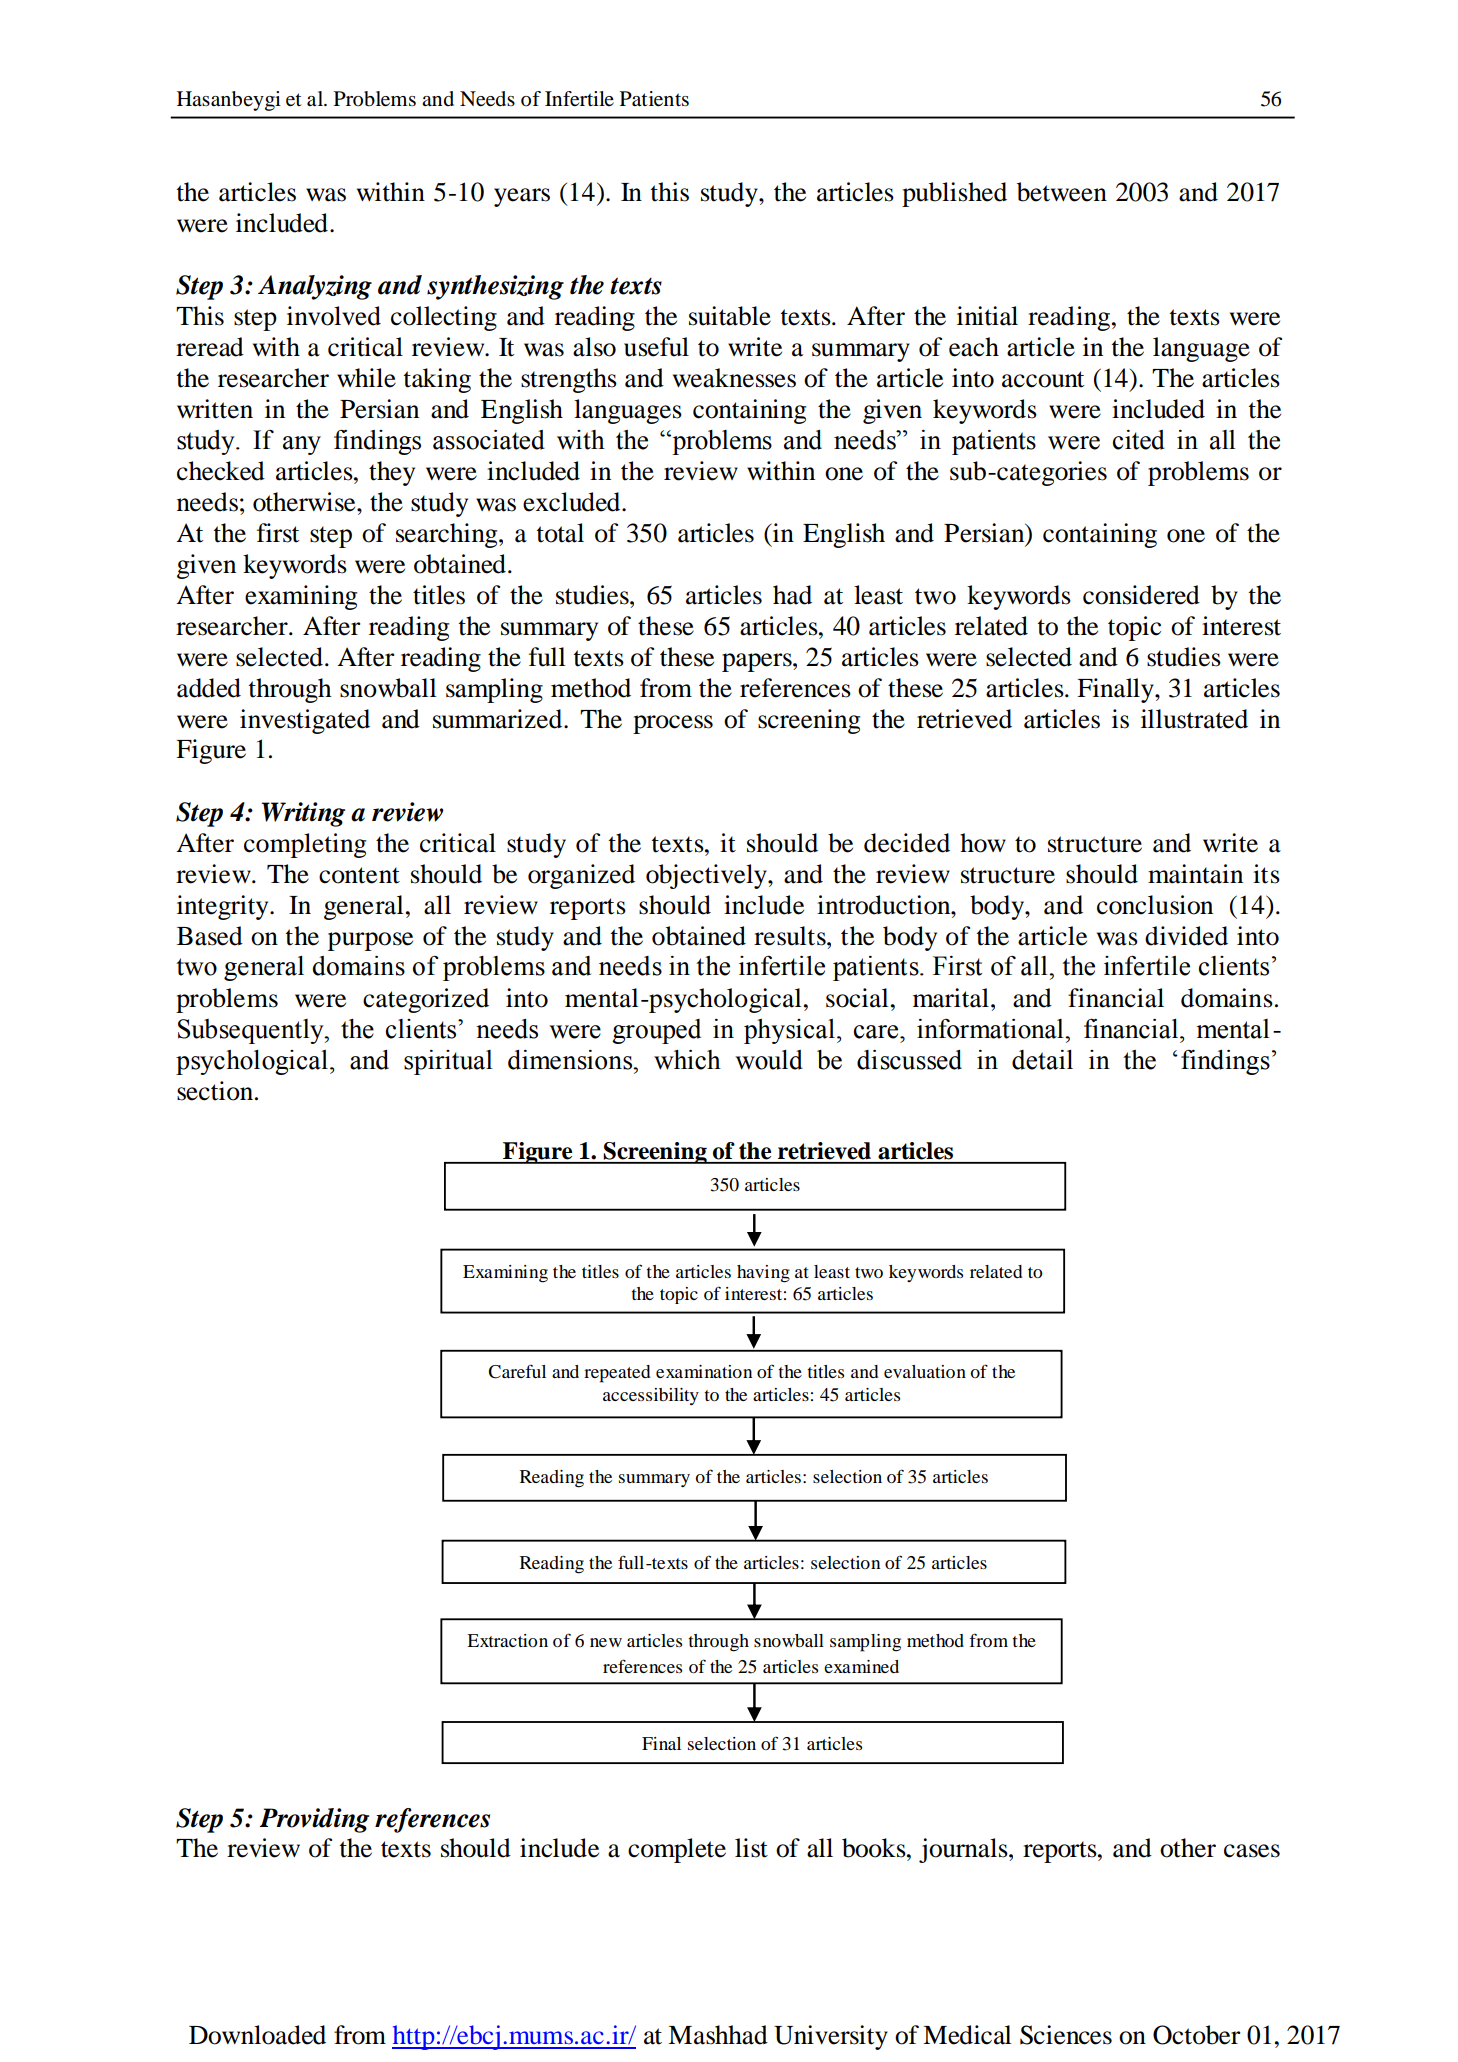 The width and height of the screenshot is (1458, 2062). What do you see at coordinates (704, 1371) in the screenshot?
I see `examination` at bounding box center [704, 1371].
